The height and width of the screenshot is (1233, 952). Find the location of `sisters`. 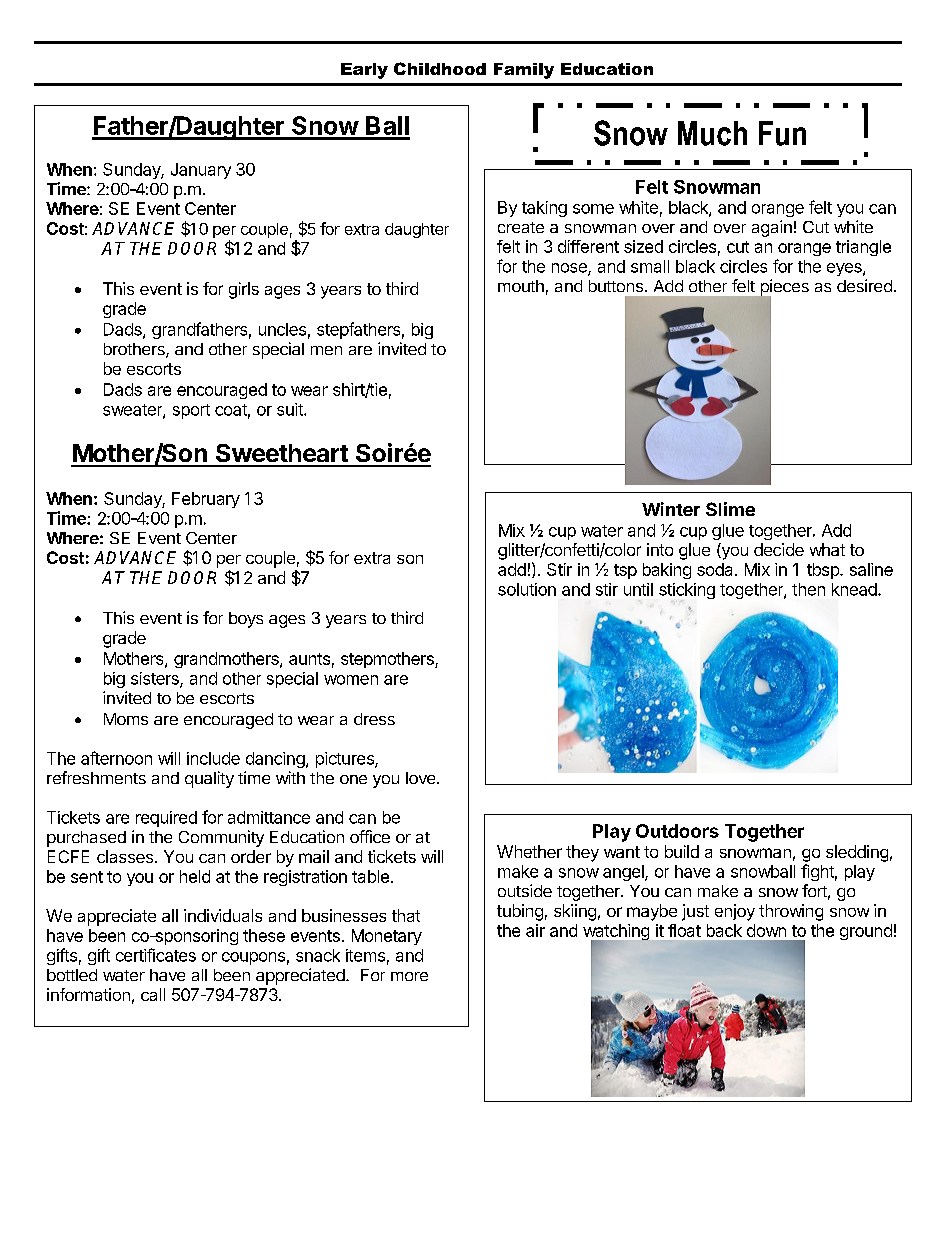

sisters is located at coordinates (156, 679).
